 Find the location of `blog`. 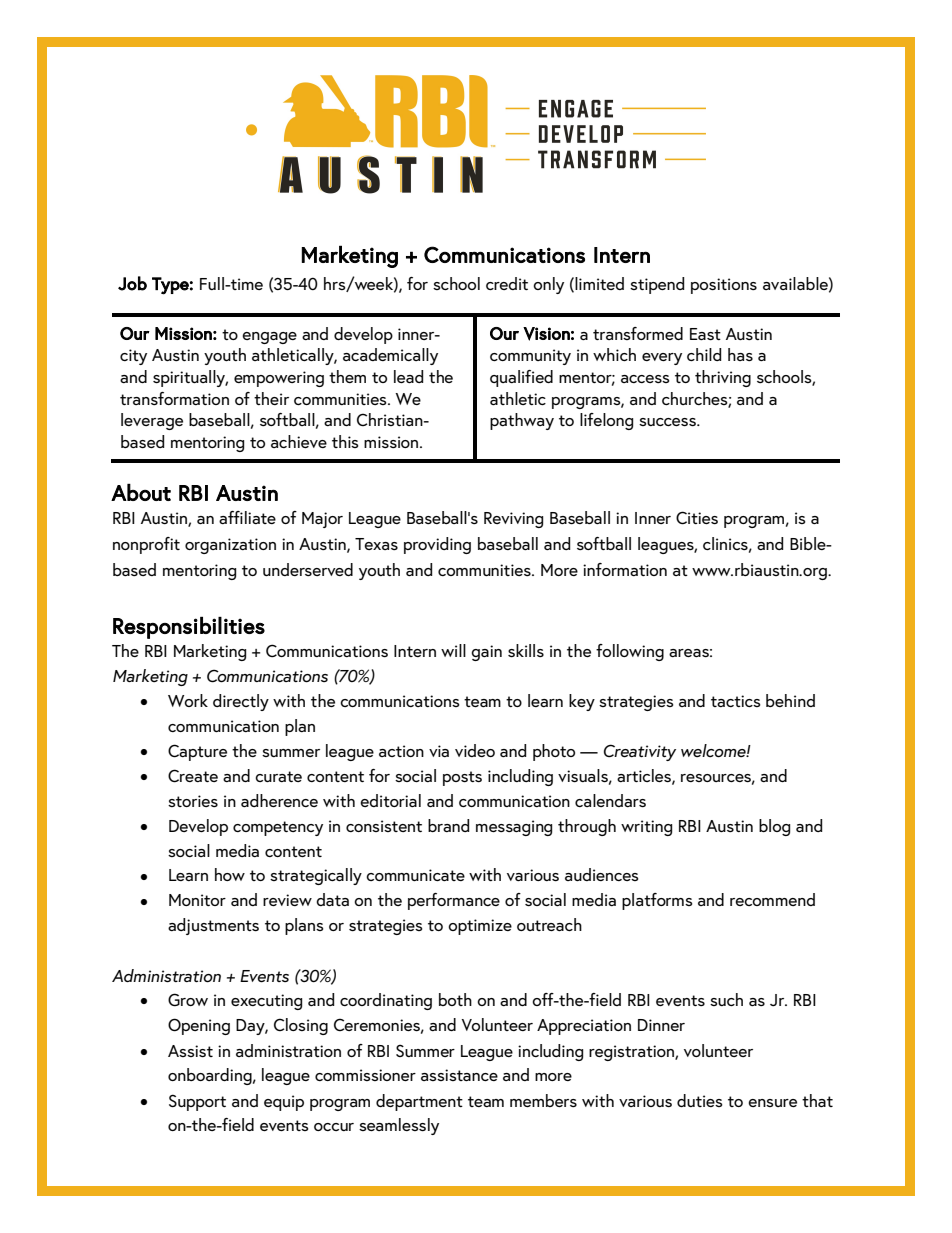

blog is located at coordinates (774, 827).
